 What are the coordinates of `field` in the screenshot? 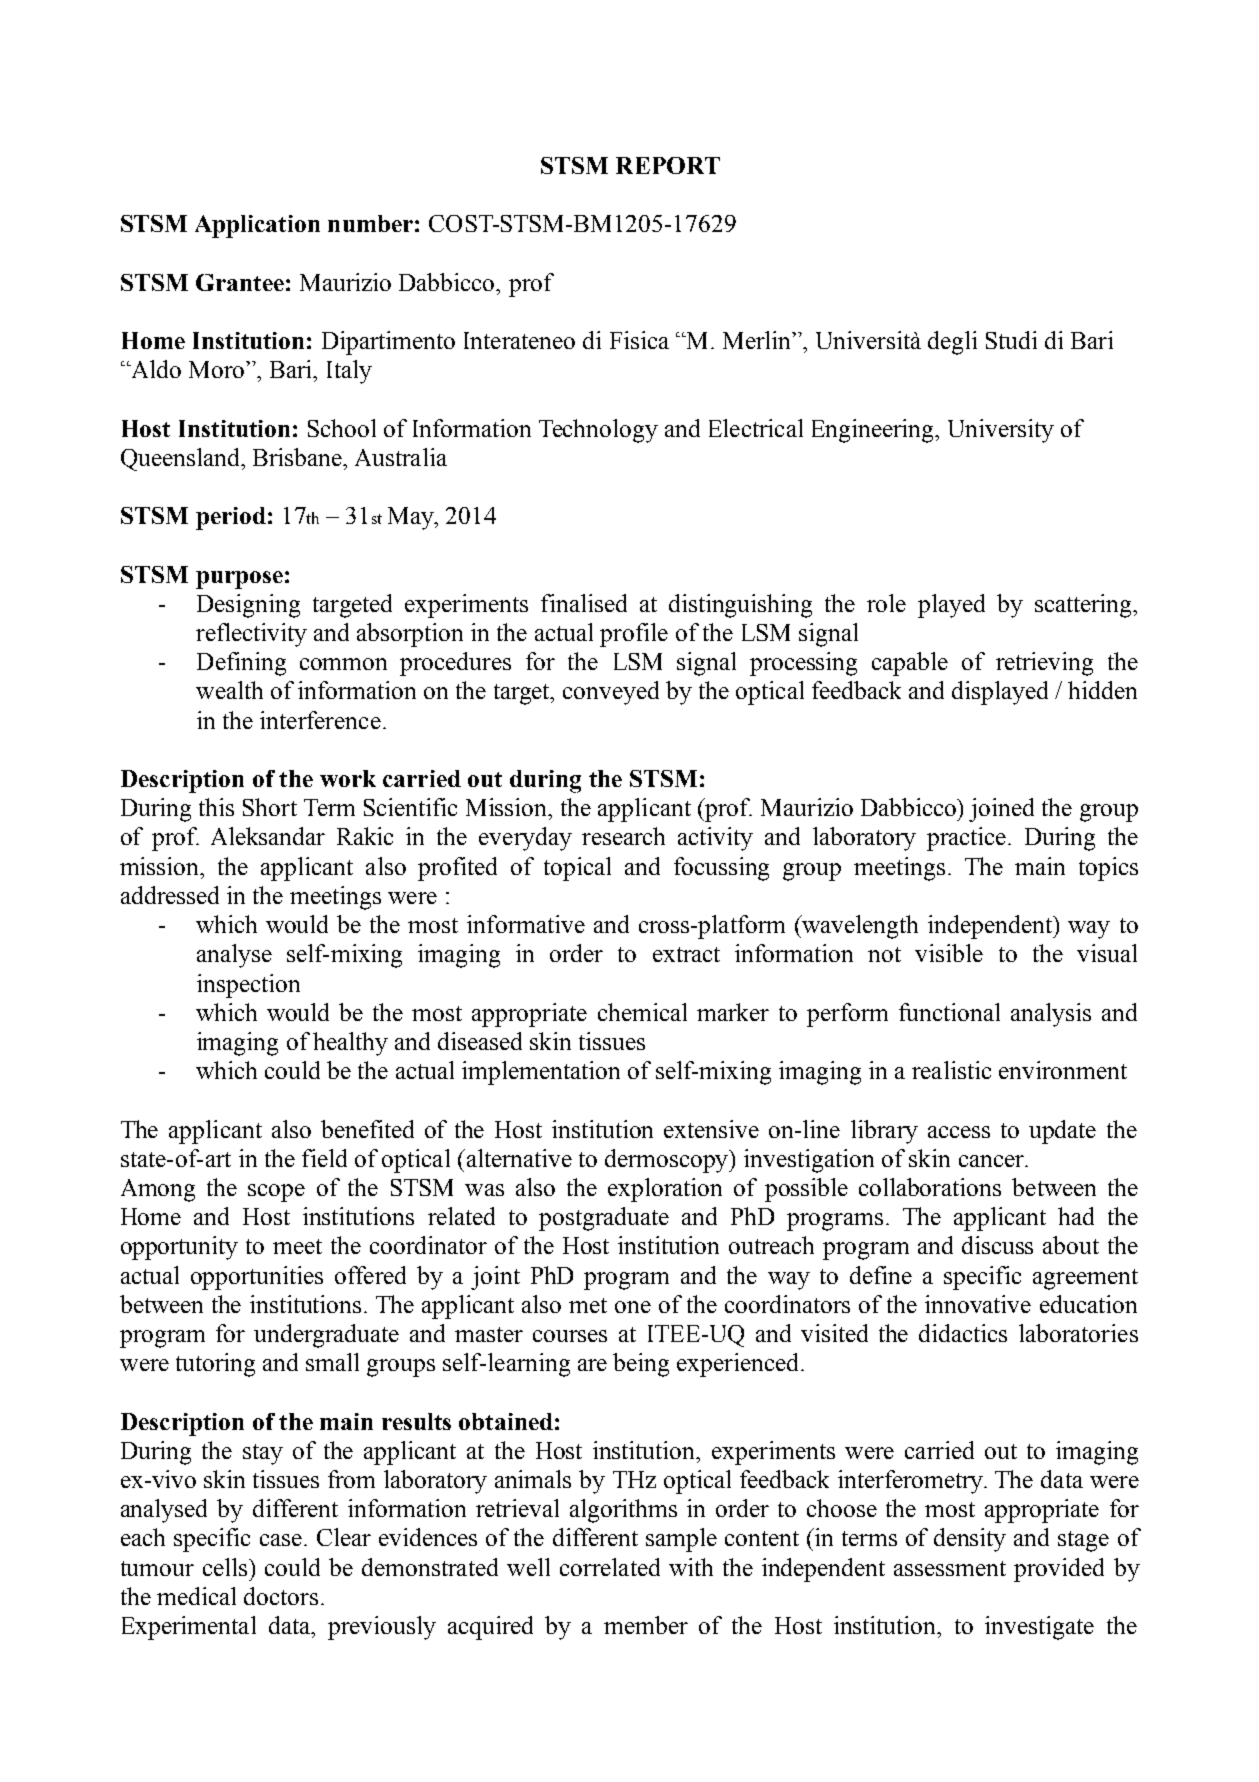 It's located at (324, 1158).
